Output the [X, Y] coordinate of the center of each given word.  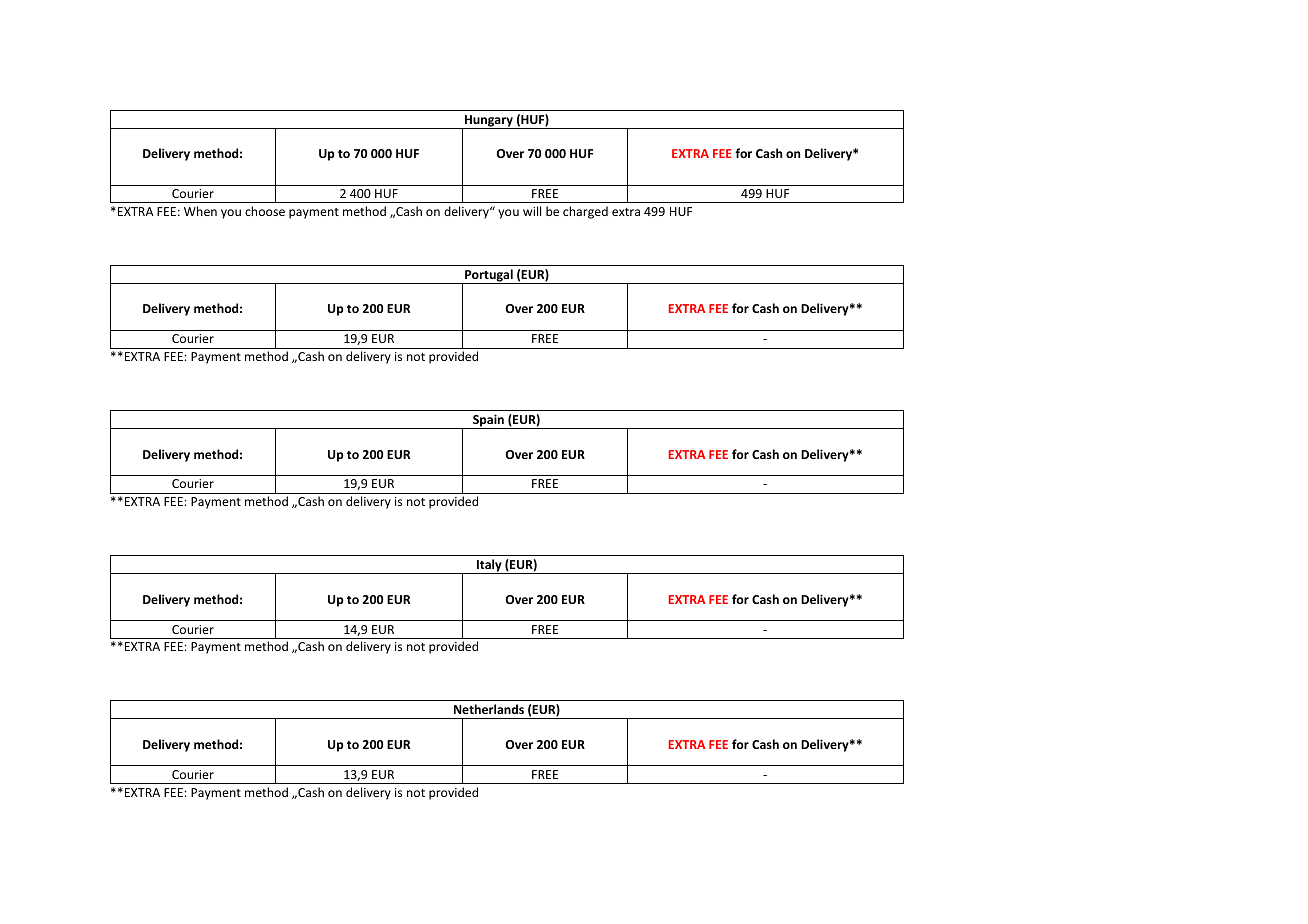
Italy [489, 566]
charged [585, 212]
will [532, 211]
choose [265, 211]
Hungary [489, 122]
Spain [488, 421]
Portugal [489, 276]
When [200, 211]
